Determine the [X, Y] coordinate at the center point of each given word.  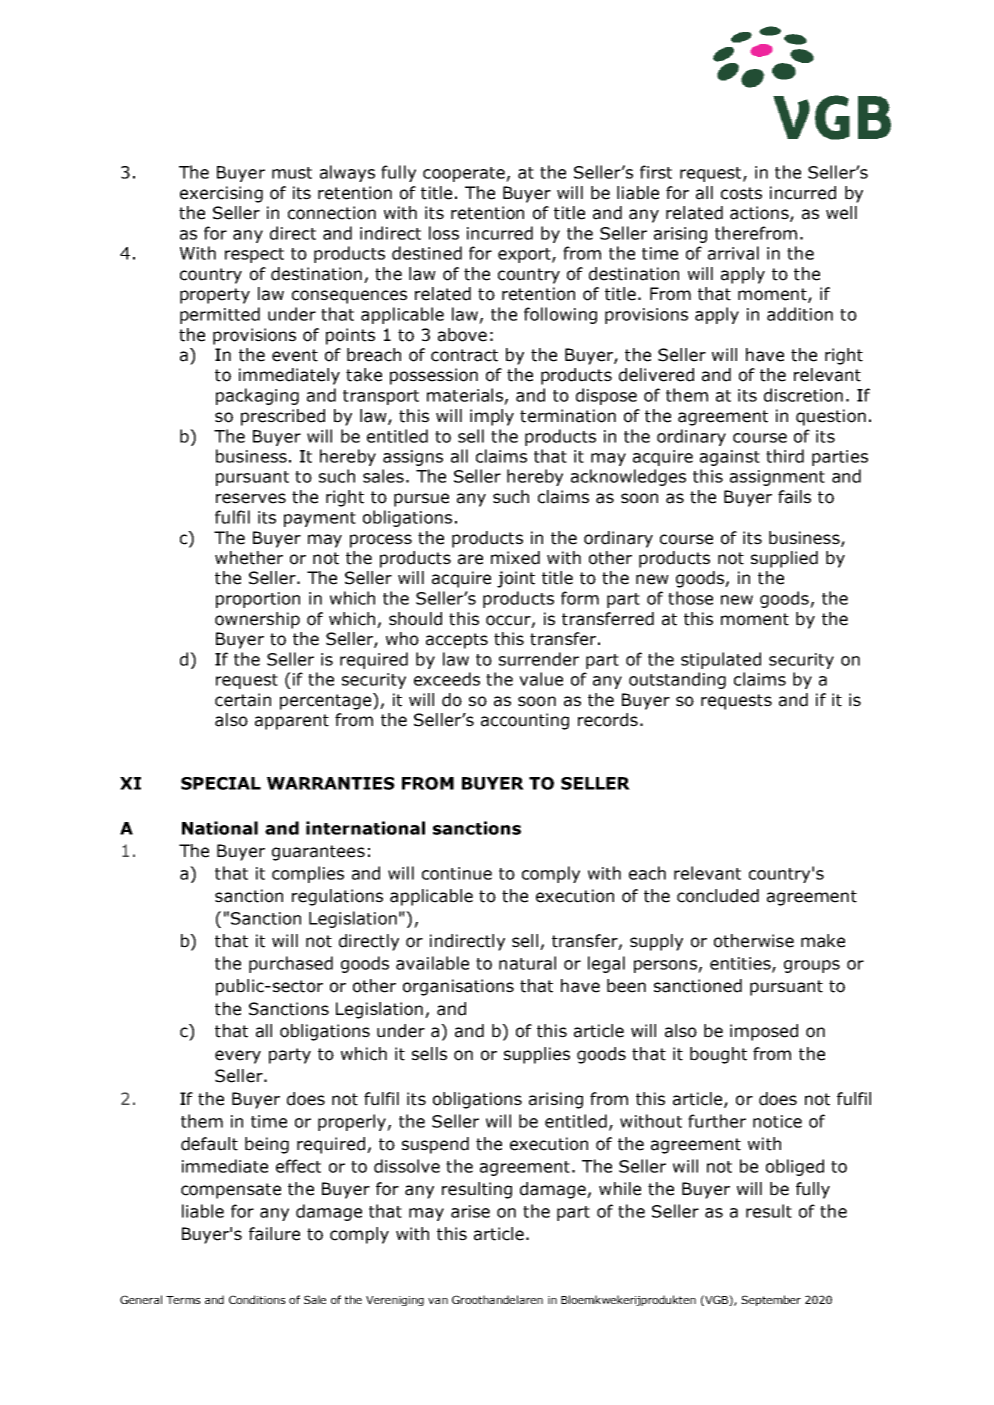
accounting [525, 721]
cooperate [465, 174]
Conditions [257, 1299]
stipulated [721, 660]
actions [760, 214]
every [238, 1057]
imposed [764, 1032]
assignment [777, 478]
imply [492, 417]
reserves [251, 498]
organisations [458, 987]
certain [243, 700]
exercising [221, 194]
